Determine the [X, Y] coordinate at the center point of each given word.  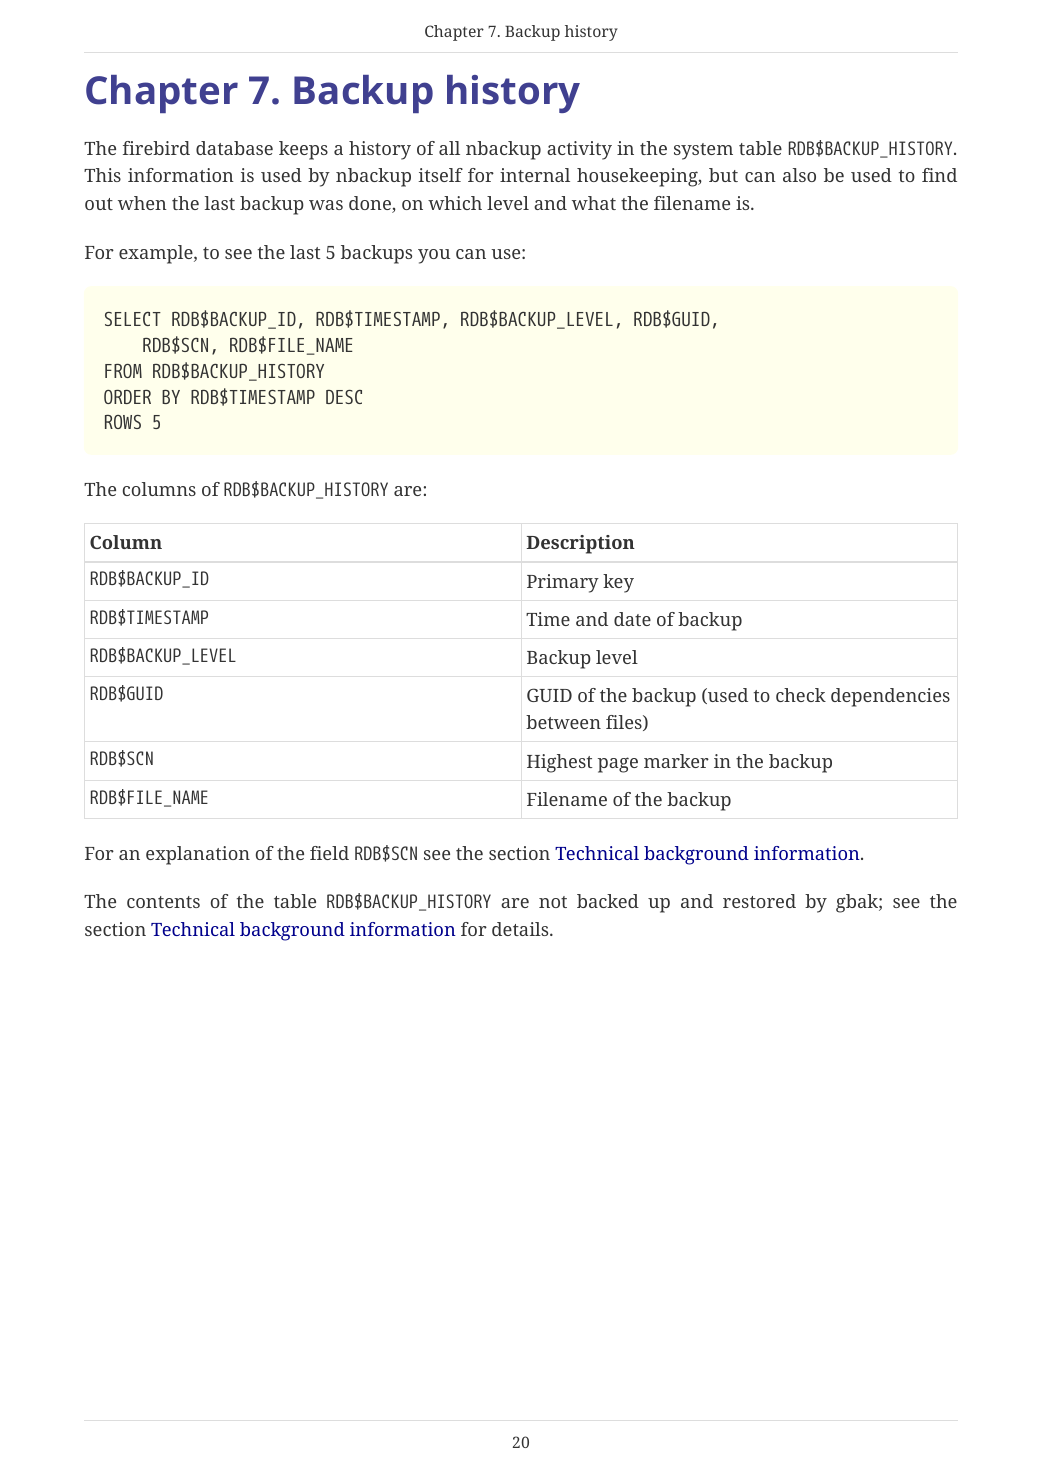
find [939, 175]
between [563, 722]
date [632, 619]
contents [163, 902]
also [799, 175]
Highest [560, 763]
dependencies [890, 697]
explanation [198, 855]
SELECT [133, 319]
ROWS [123, 422]
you [434, 256]
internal [535, 175]
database [234, 148]
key [618, 583]
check [801, 695]
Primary [563, 583]
